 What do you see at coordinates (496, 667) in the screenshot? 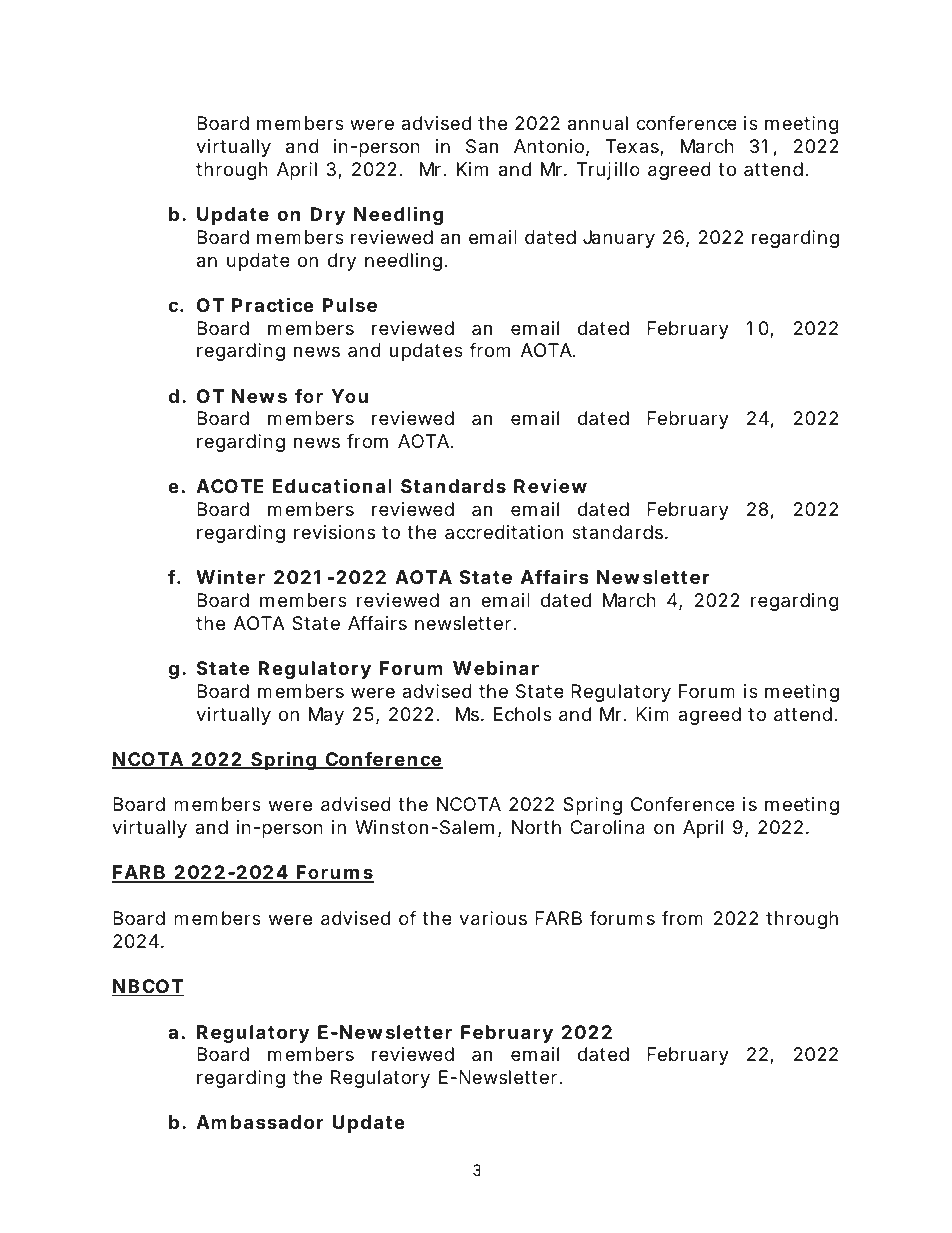
I see `Webinar` at bounding box center [496, 667].
